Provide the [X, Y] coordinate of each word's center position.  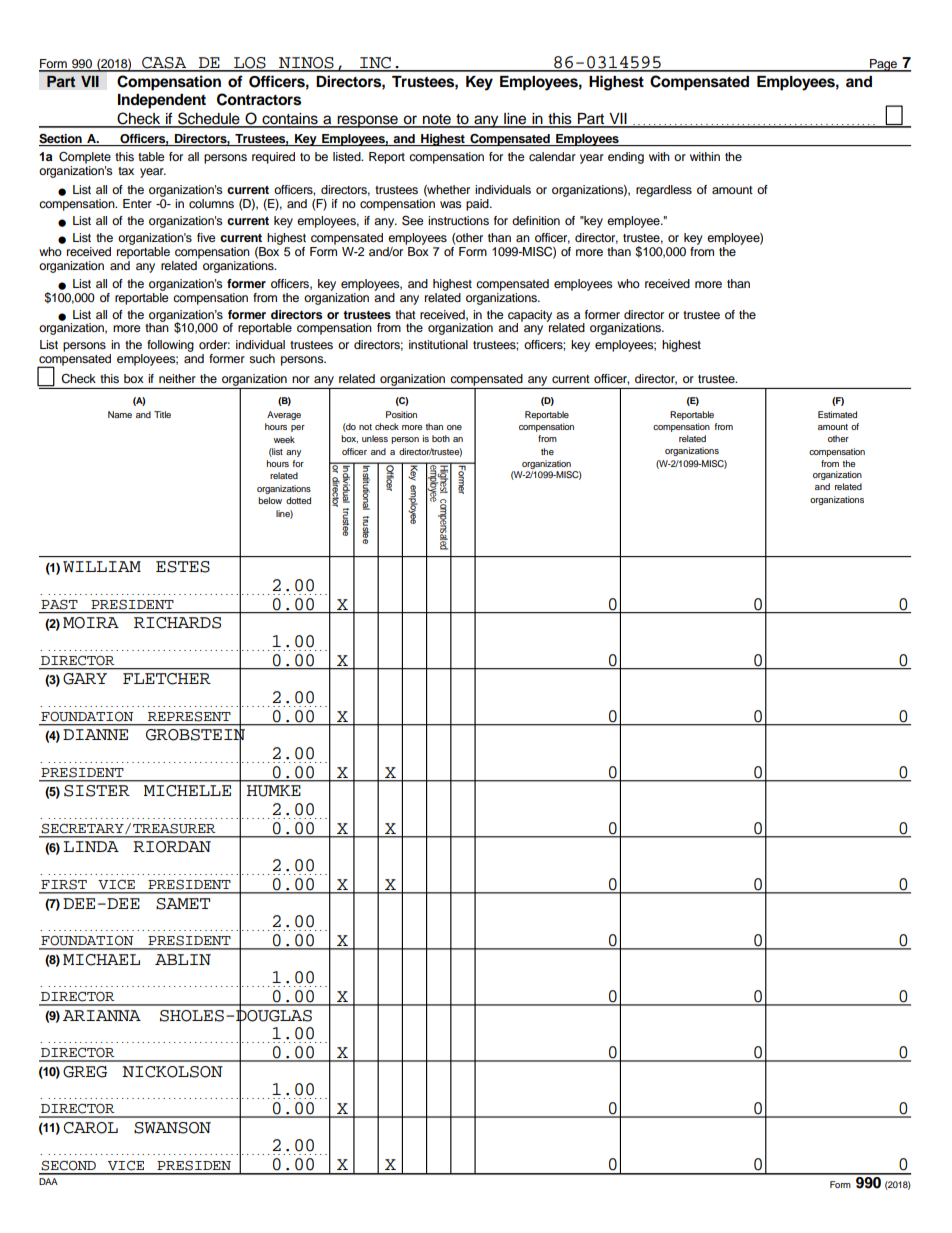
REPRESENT [189, 716]
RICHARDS [177, 623]
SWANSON [172, 1128]
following [170, 346]
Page [884, 65]
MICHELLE [187, 791]
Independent [162, 101]
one [454, 427]
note [437, 120]
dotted [298, 500]
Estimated [837, 414]
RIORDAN [172, 847]
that [405, 314]
